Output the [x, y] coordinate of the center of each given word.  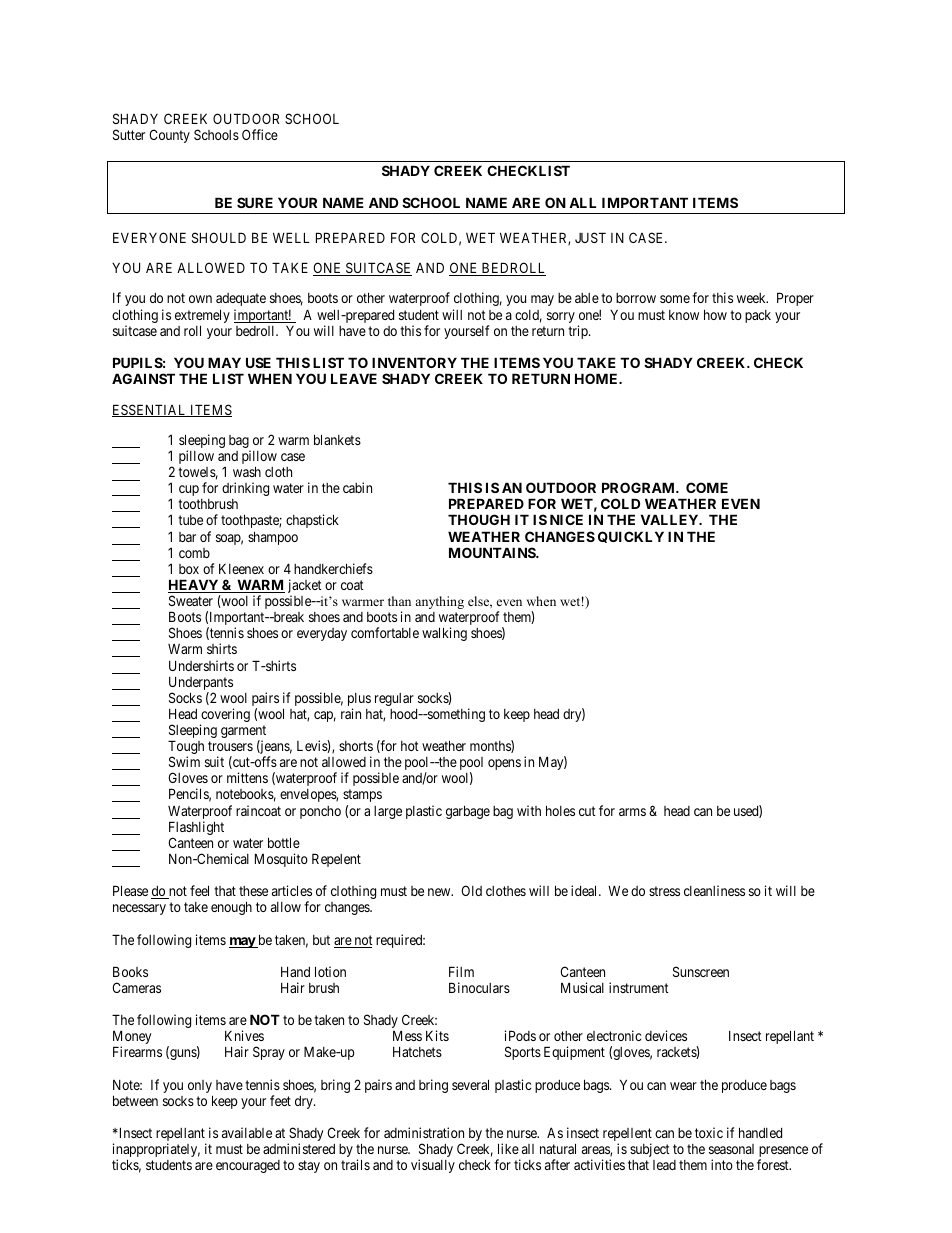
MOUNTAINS [493, 552]
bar [187, 537]
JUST [590, 237]
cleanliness [714, 890]
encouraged [248, 1166]
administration [424, 1132]
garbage [468, 812]
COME [707, 487]
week [752, 298]
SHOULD [219, 237]
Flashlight [196, 829]
